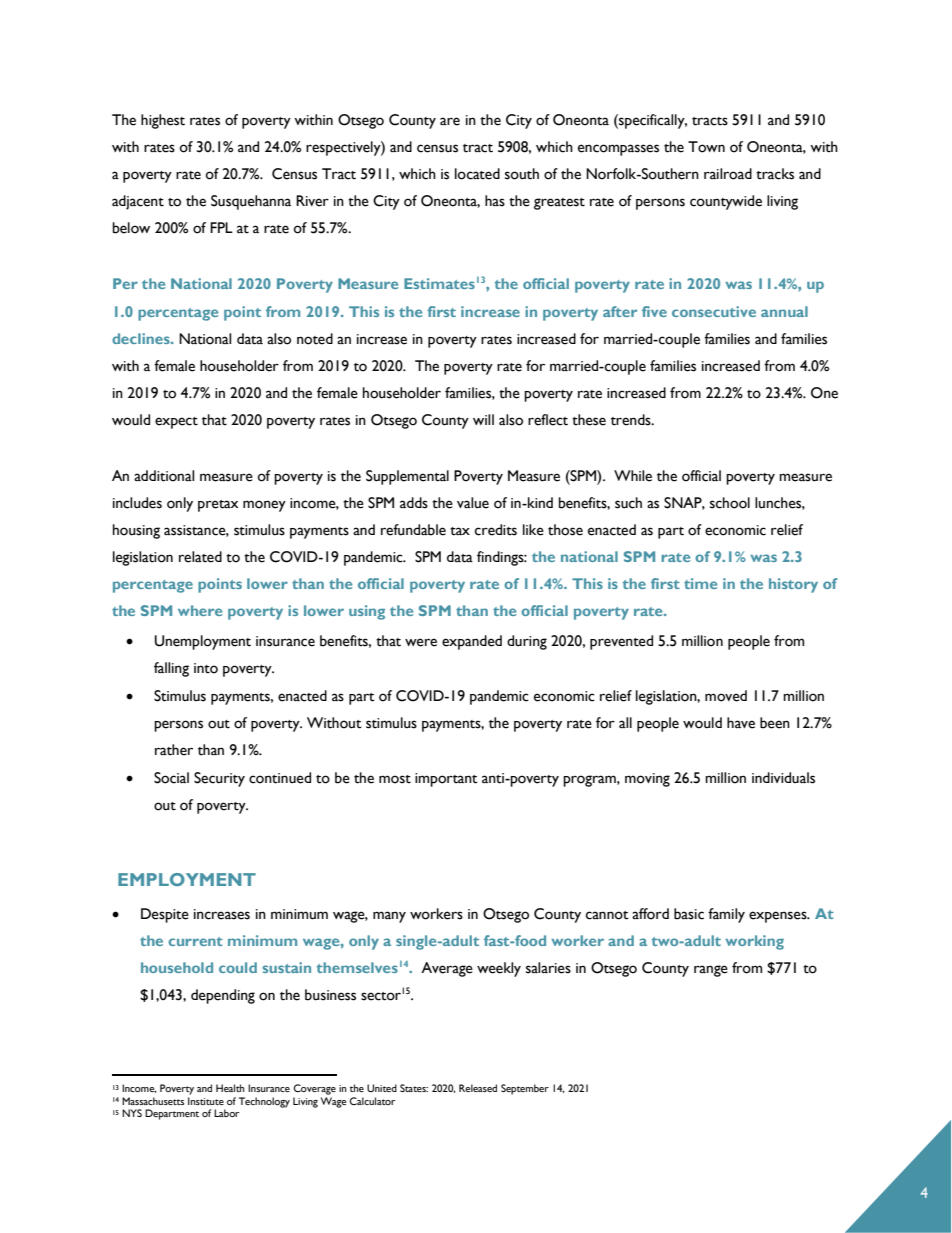 The image size is (952, 1233). Describe the element at coordinates (163, 121) in the screenshot. I see `highest` at that location.
